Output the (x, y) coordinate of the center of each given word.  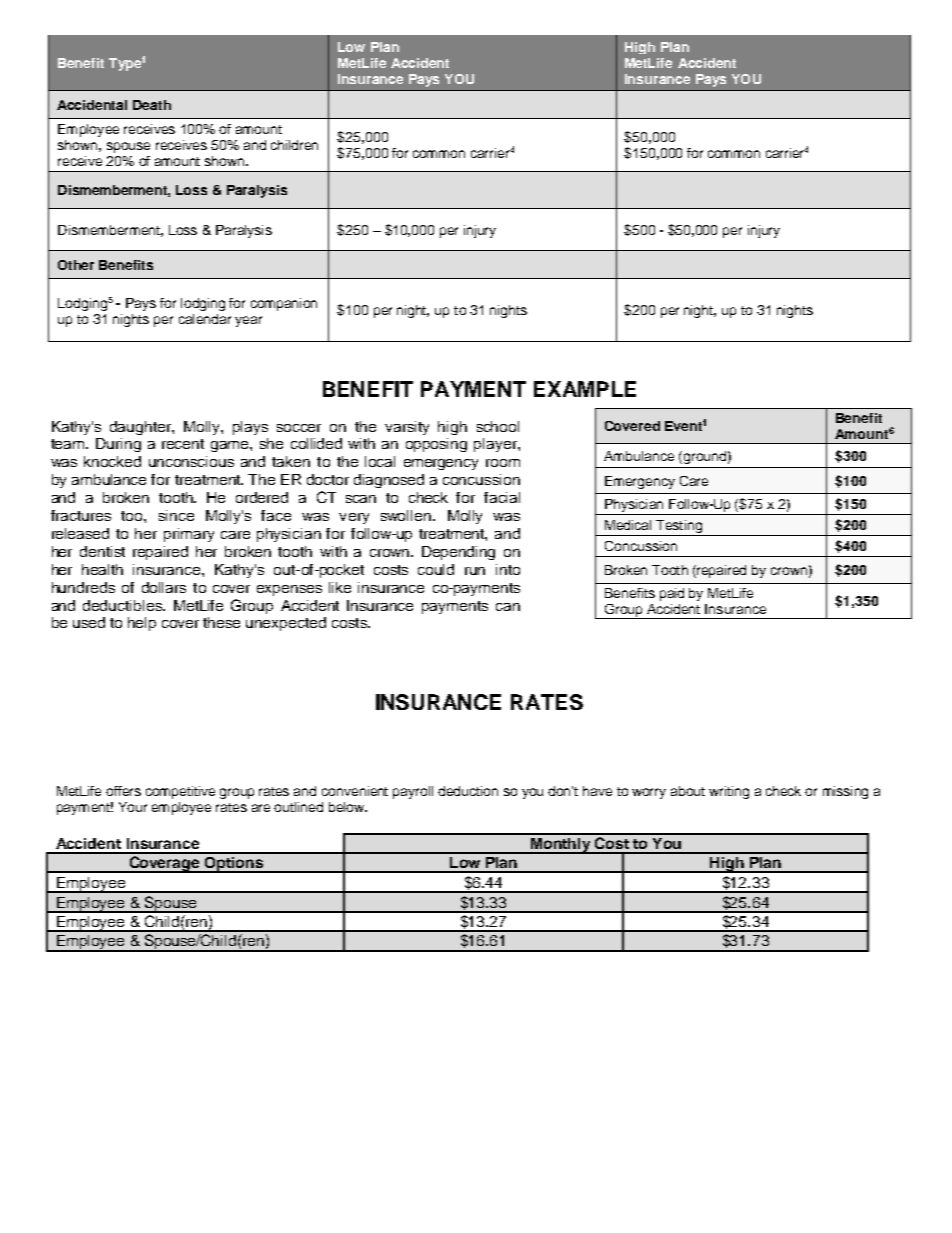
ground (703, 457)
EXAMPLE (585, 389)
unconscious (191, 461)
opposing (436, 445)
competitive (180, 792)
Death (152, 105)
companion (284, 304)
